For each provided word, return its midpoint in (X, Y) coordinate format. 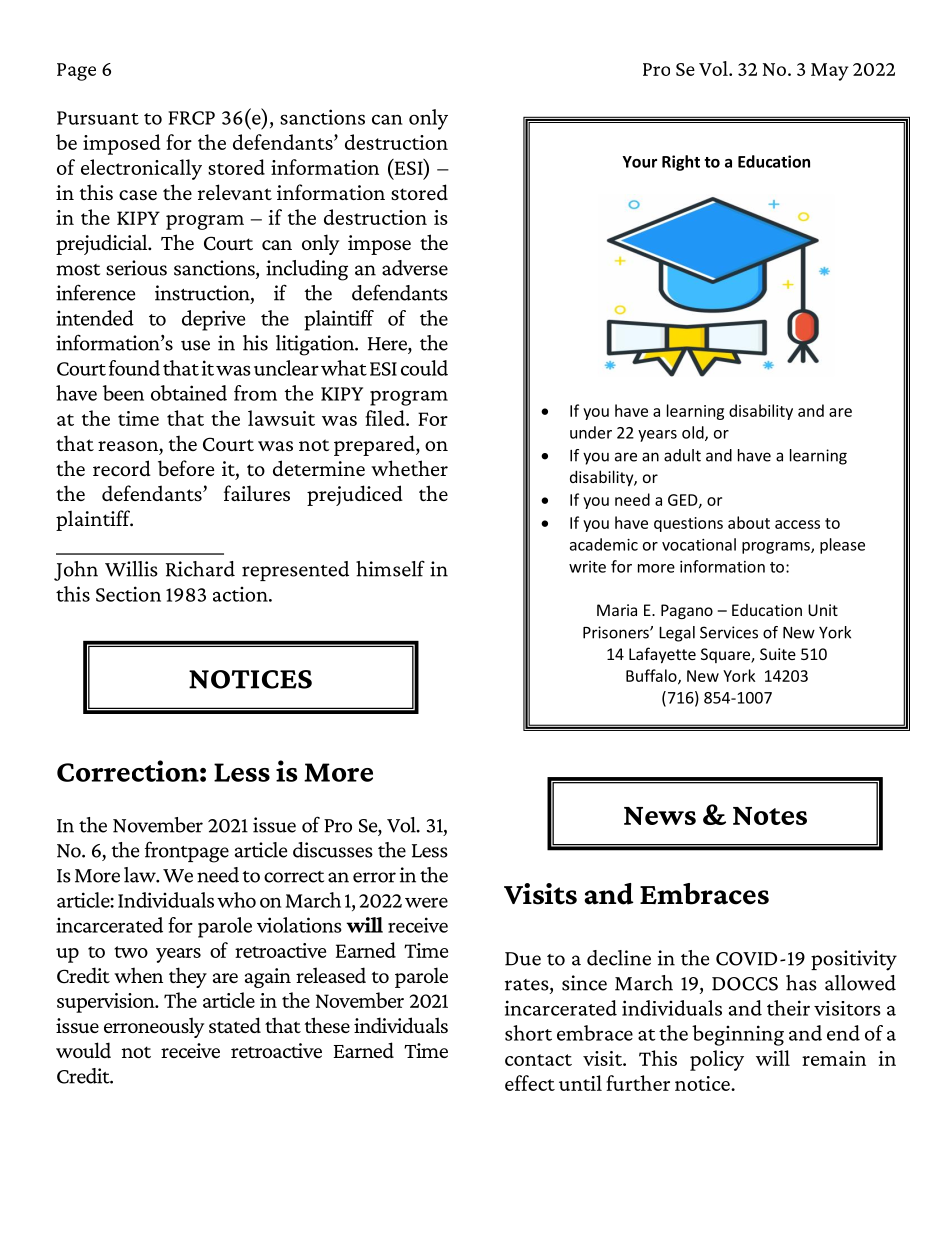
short (528, 1033)
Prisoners (617, 632)
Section (128, 594)
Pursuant (98, 118)
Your (639, 162)
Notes (770, 816)
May (829, 72)
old (694, 433)
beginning (738, 1035)
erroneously (154, 1027)
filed (386, 418)
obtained (189, 393)
